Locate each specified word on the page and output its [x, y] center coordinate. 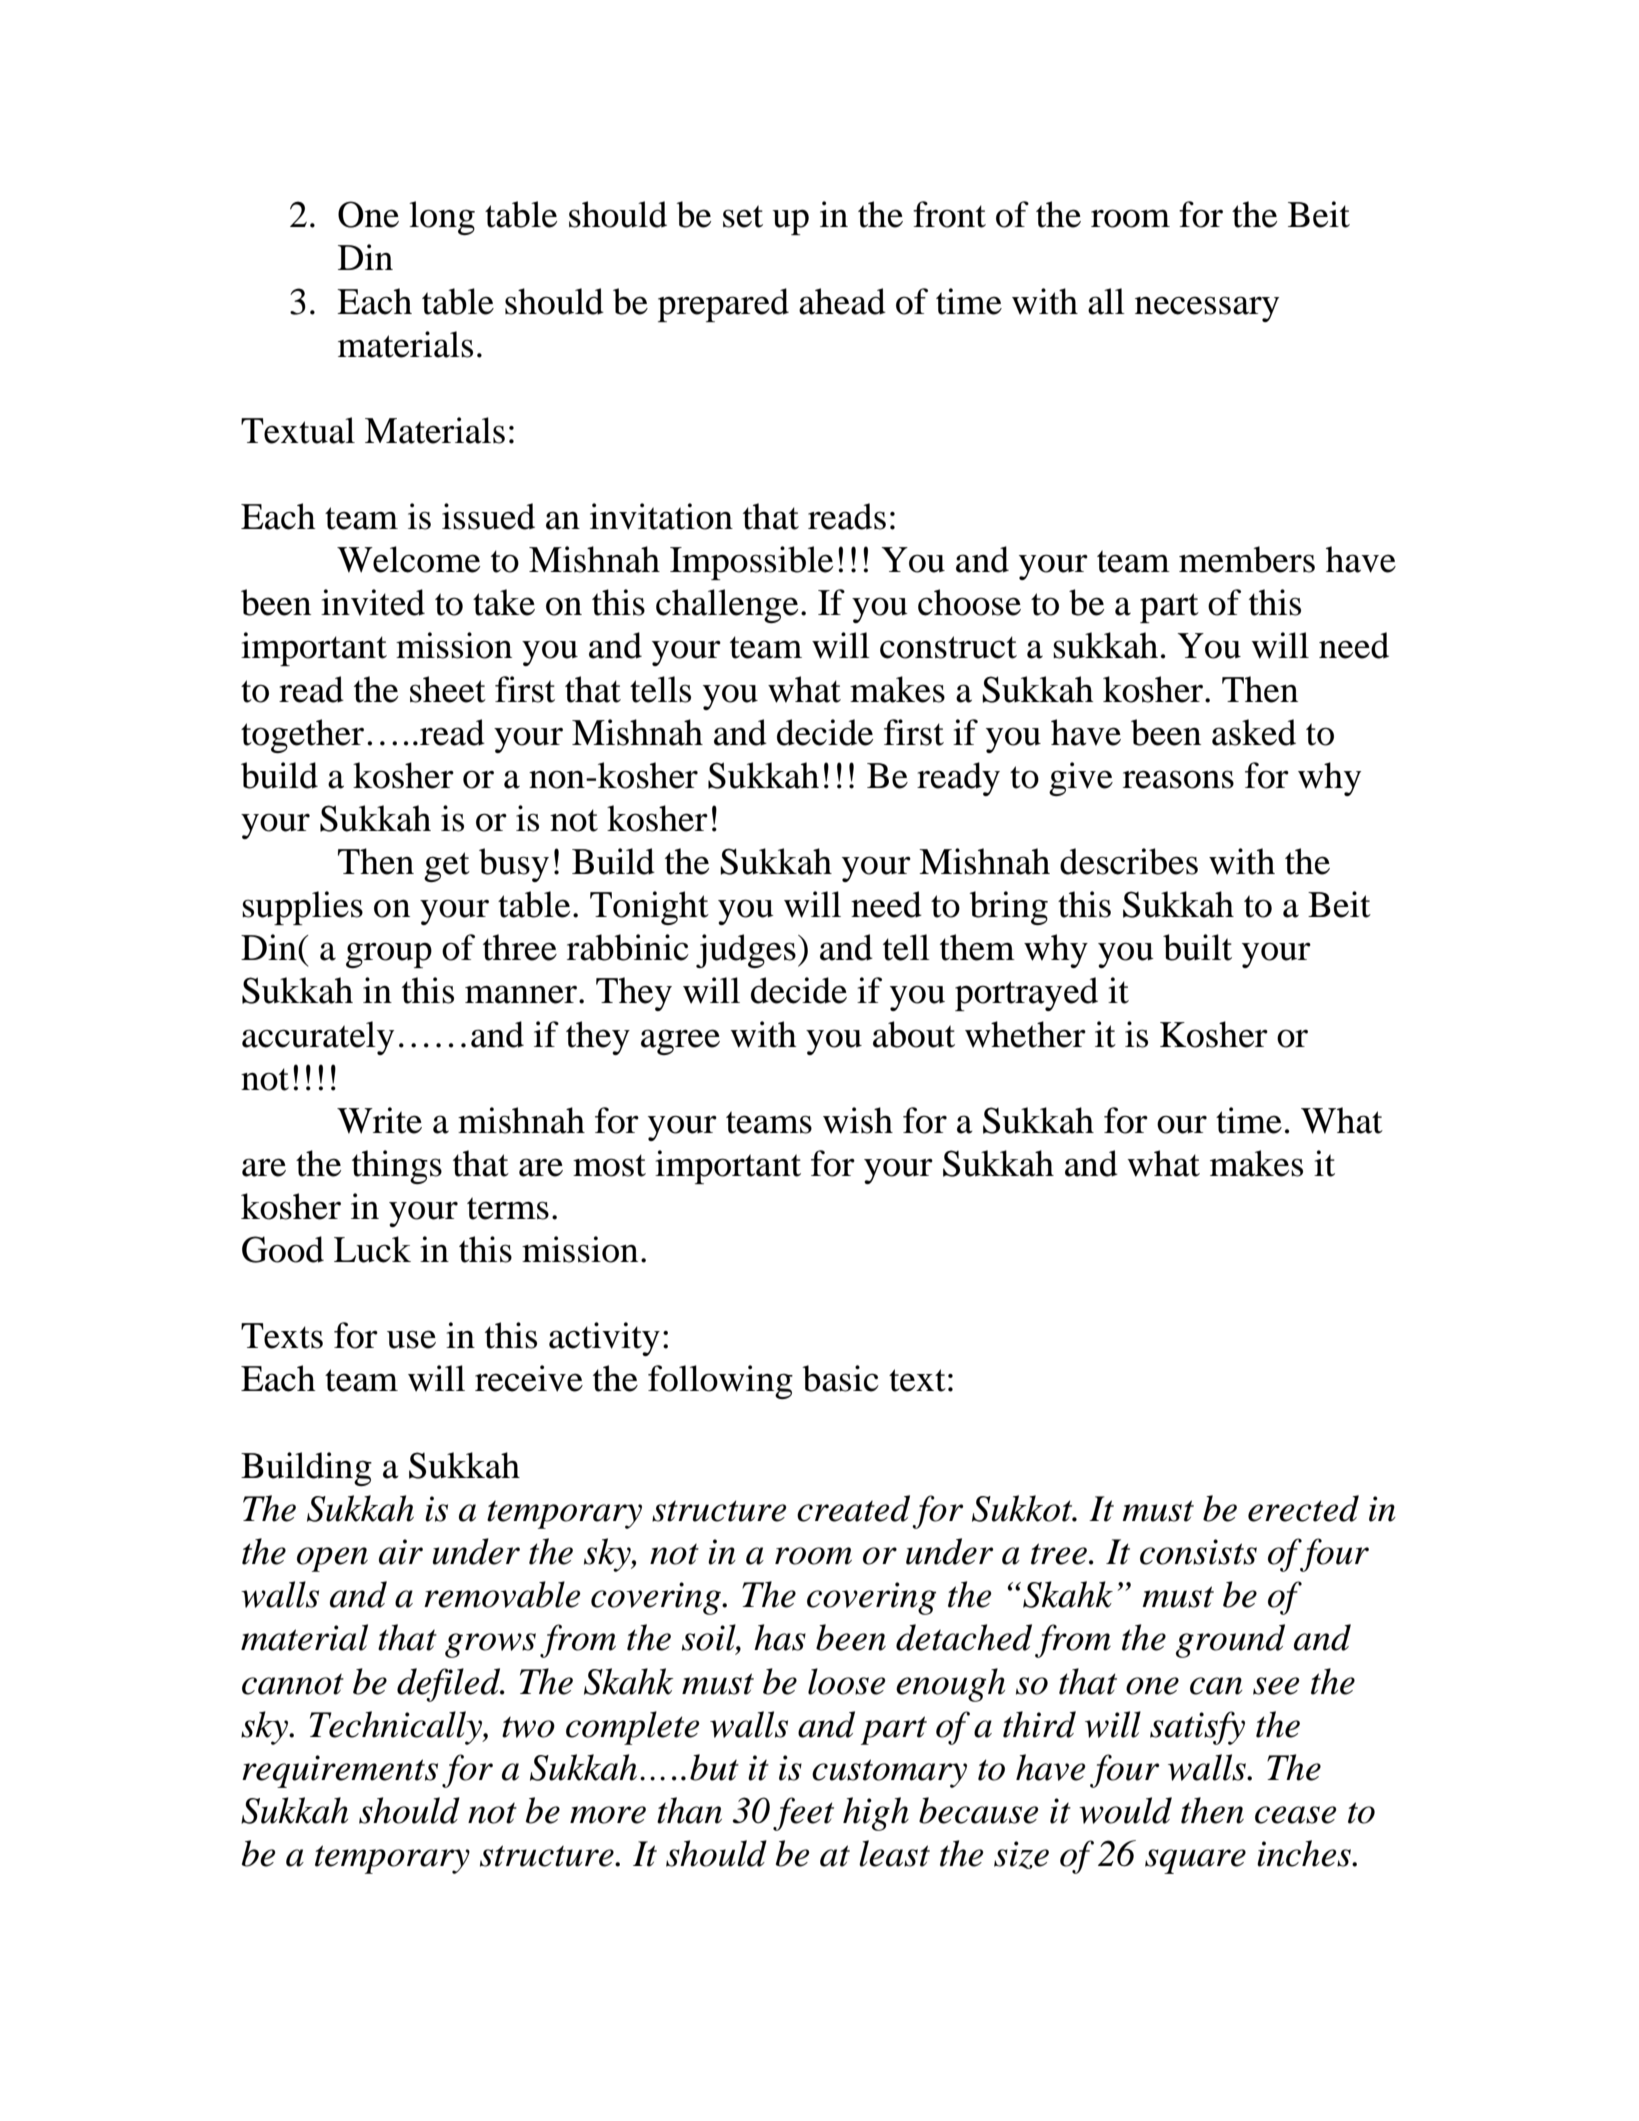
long [442, 218]
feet [803, 1814]
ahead [842, 301]
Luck [372, 1249]
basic [840, 1378]
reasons [1178, 779]
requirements [340, 1771]
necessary [1207, 309]
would [1125, 1810]
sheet [448, 689]
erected [1303, 1508]
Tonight [649, 908]
